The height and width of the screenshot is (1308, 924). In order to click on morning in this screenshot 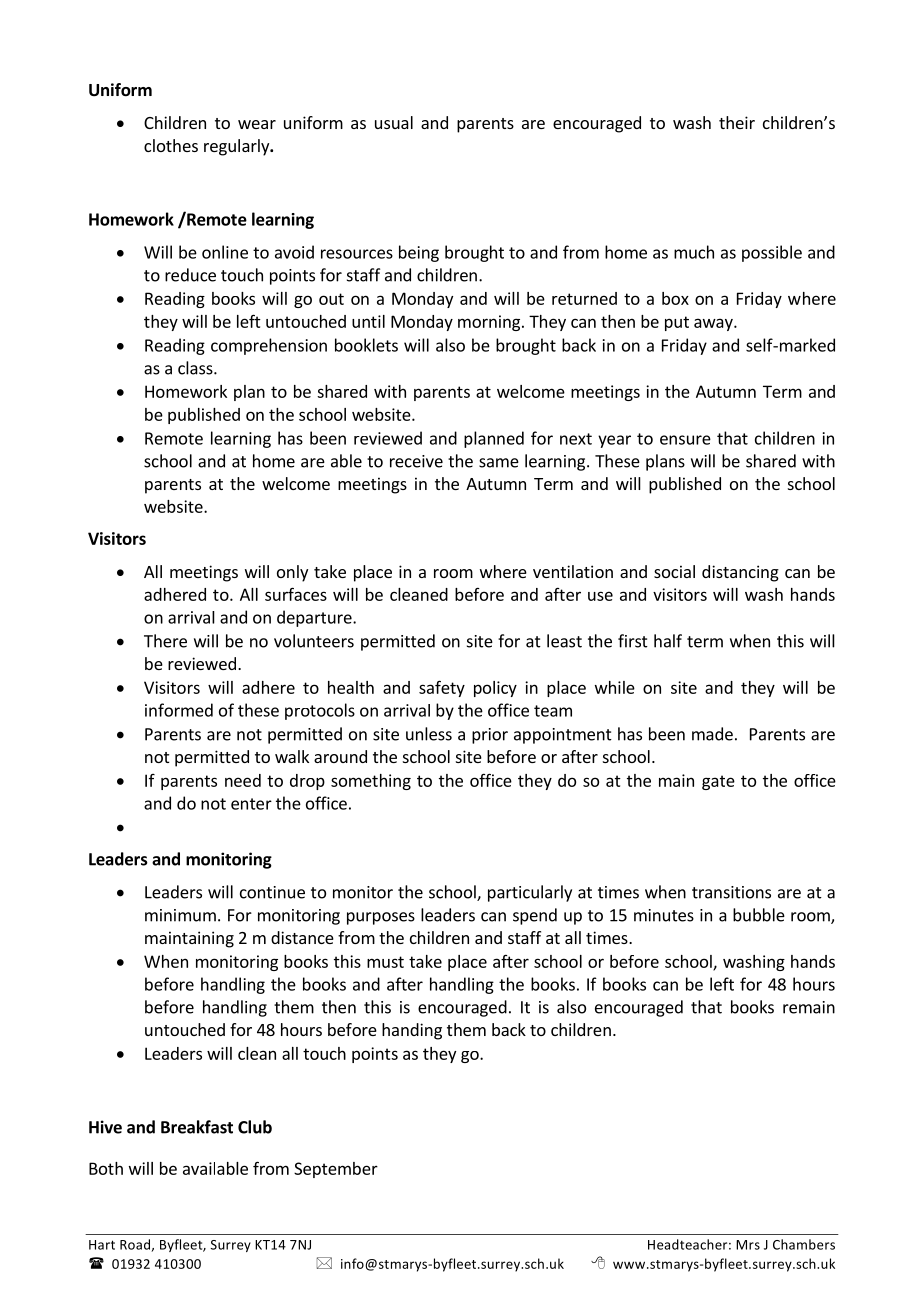, I will do `click(489, 323)`.
